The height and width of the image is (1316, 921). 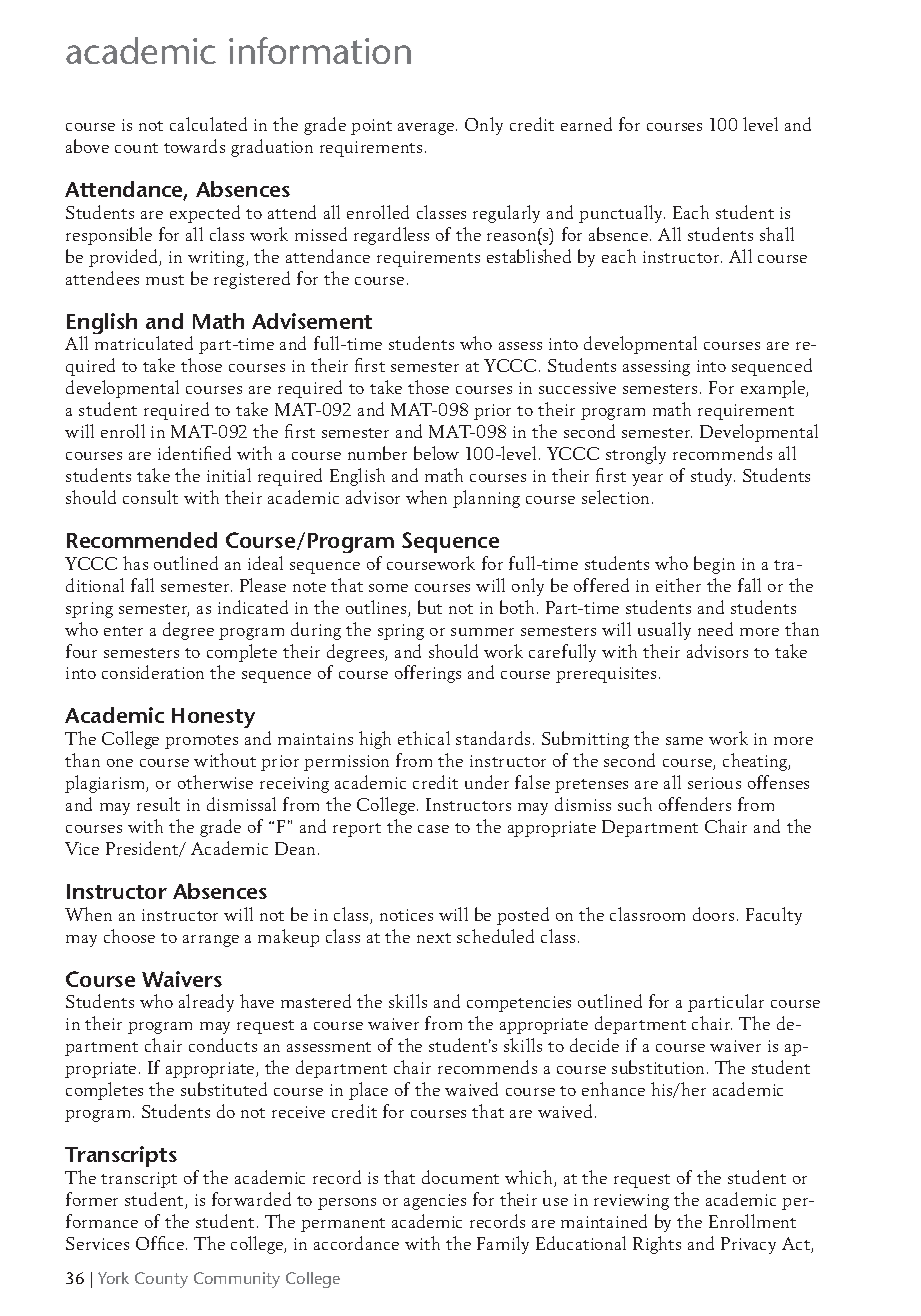 What do you see at coordinates (636, 455) in the image?
I see `strongly` at bounding box center [636, 455].
